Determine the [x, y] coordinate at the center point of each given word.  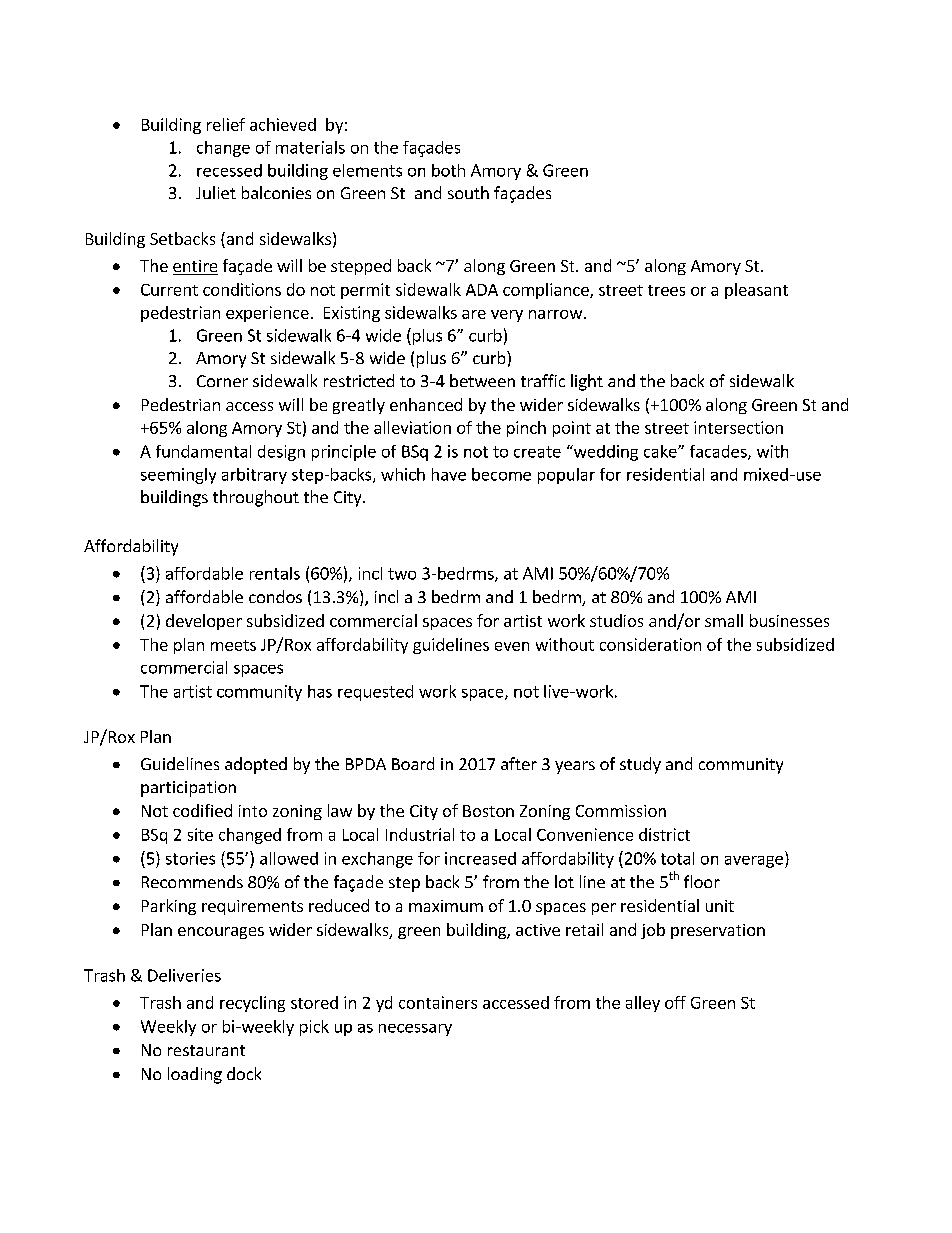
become [501, 474]
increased [480, 858]
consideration [650, 644]
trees [666, 290]
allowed [289, 858]
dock [244, 1073]
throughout [256, 498]
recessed [229, 170]
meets [233, 645]
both [448, 170]
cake [661, 451]
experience [267, 314]
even [512, 646]
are [474, 314]
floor [702, 881]
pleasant [756, 291]
